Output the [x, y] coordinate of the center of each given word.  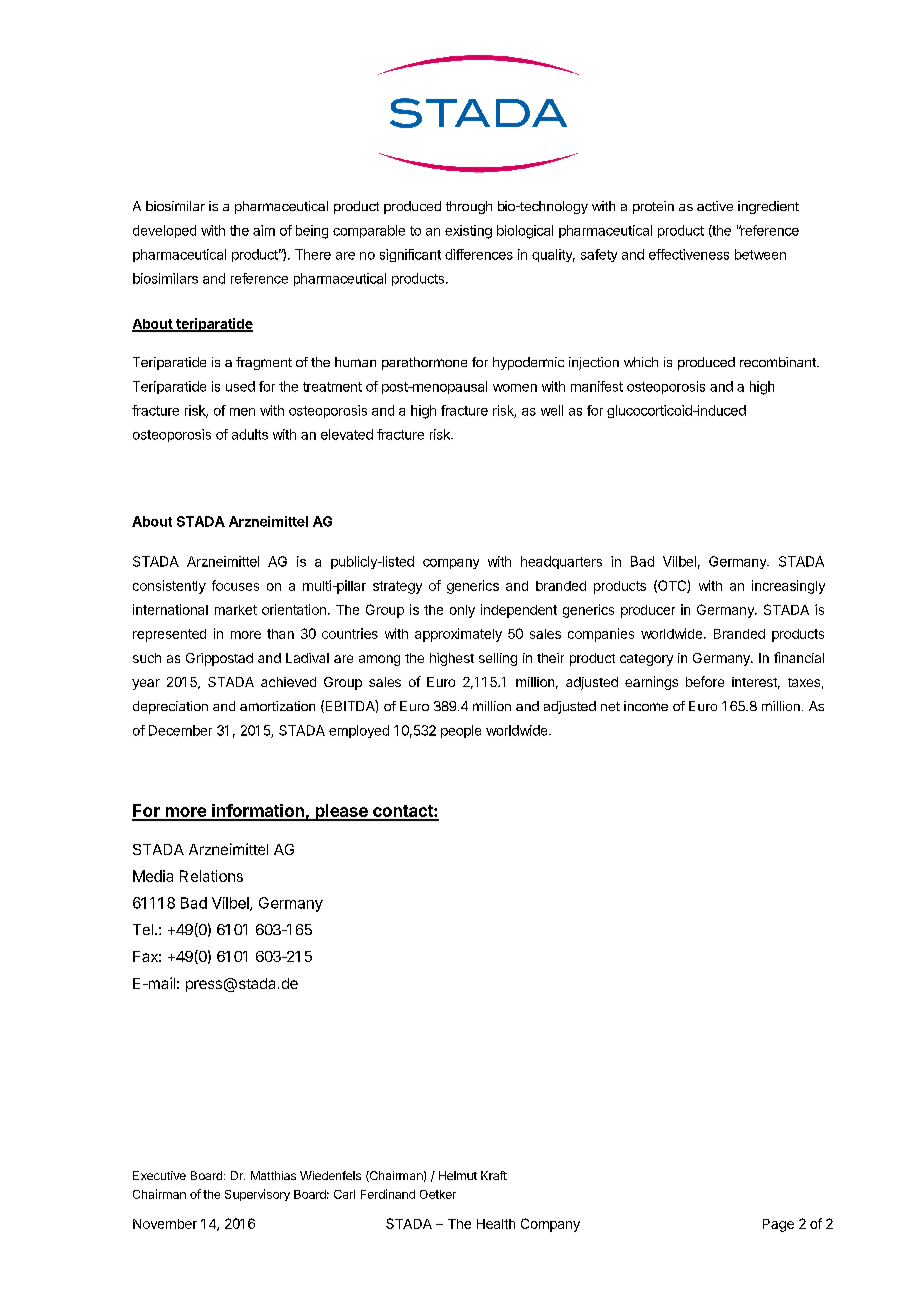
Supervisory [257, 1195]
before [705, 681]
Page [778, 1225]
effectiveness [689, 254]
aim [264, 230]
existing [468, 232]
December [180, 730]
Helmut [458, 1175]
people [461, 731]
